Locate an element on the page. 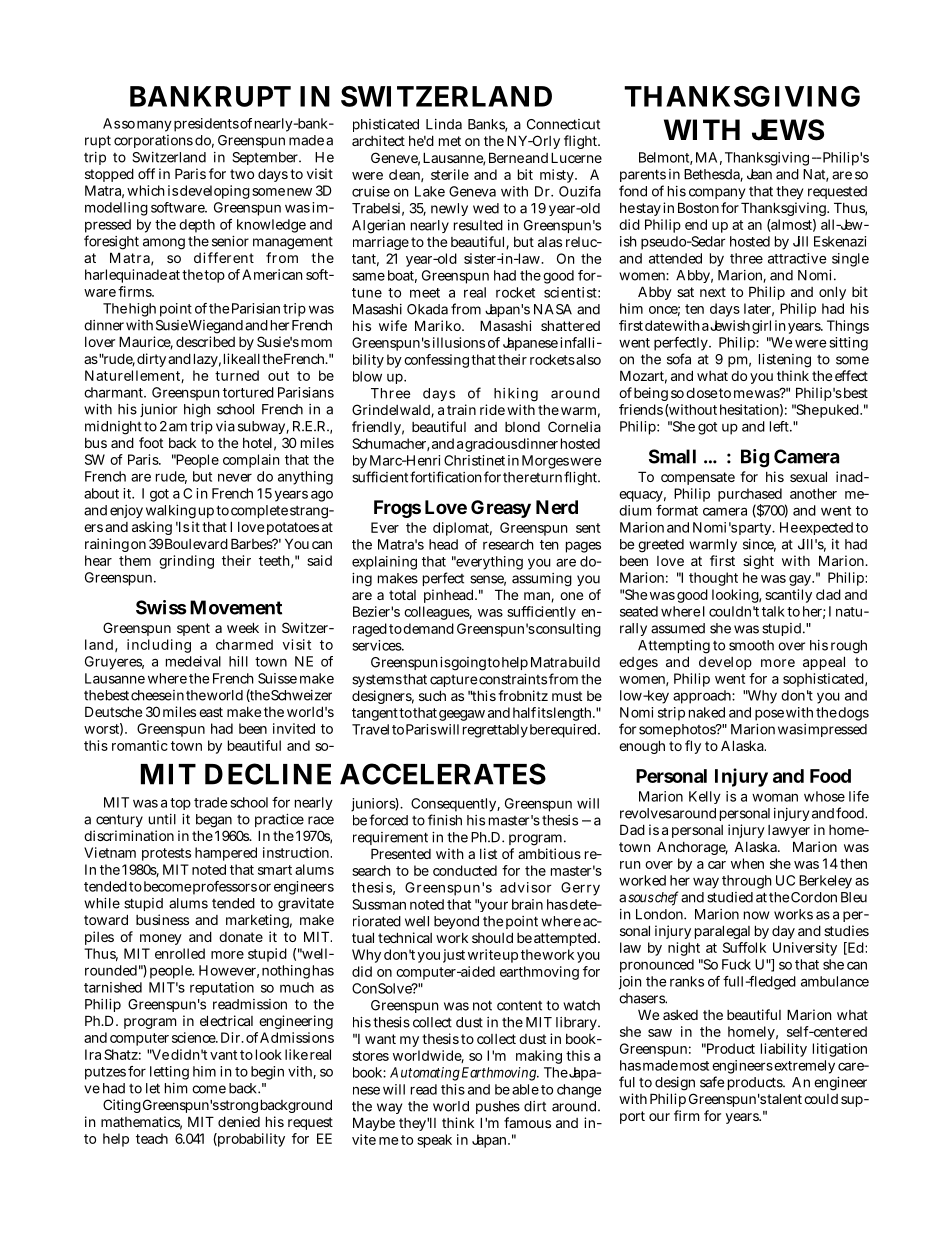  teach is located at coordinates (152, 1138).
